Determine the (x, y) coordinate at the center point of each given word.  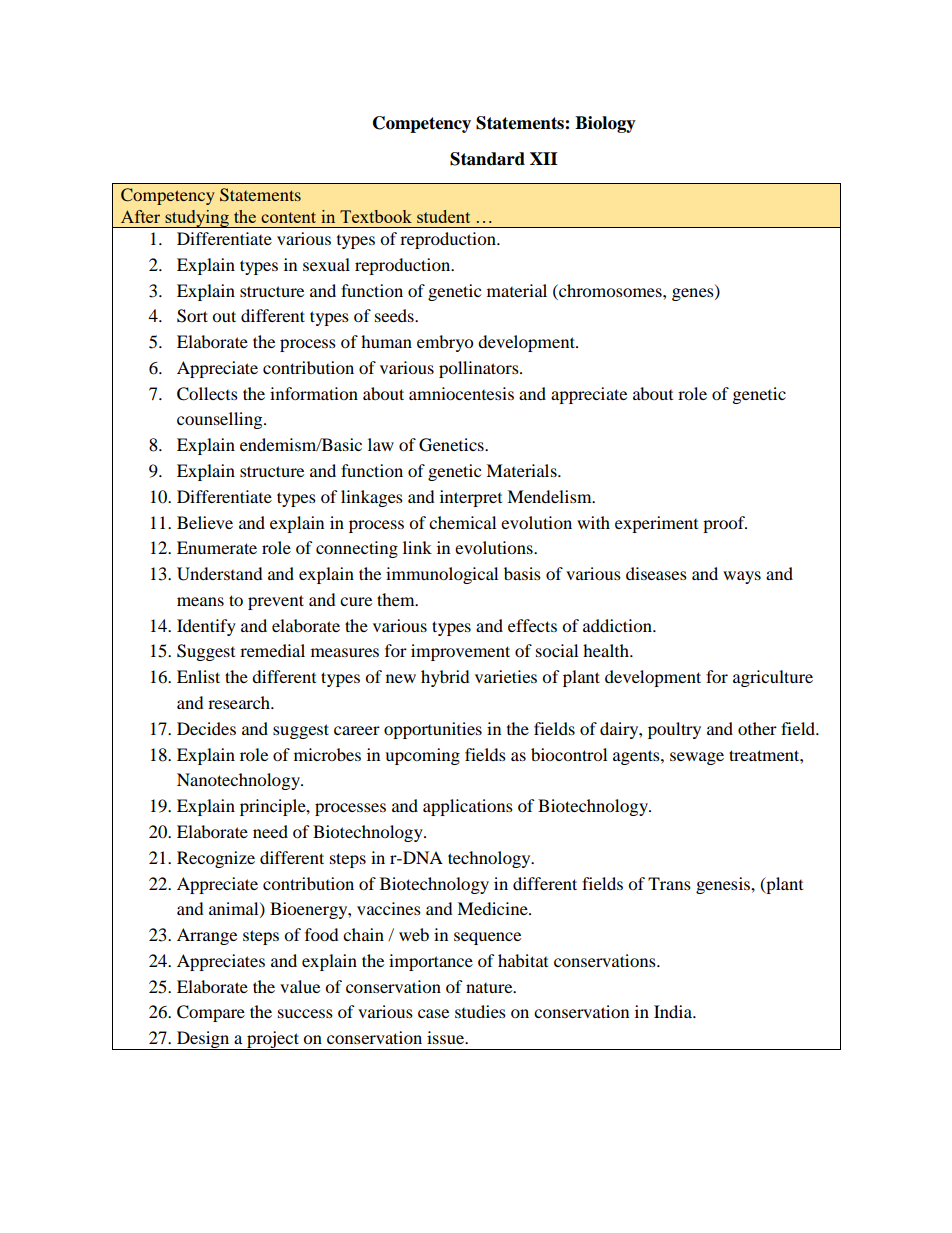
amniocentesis (461, 393)
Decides (206, 728)
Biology (605, 124)
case (433, 1013)
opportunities (433, 730)
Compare (211, 1013)
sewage (697, 758)
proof (725, 524)
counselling (221, 420)
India (674, 1011)
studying (197, 219)
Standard (487, 159)
